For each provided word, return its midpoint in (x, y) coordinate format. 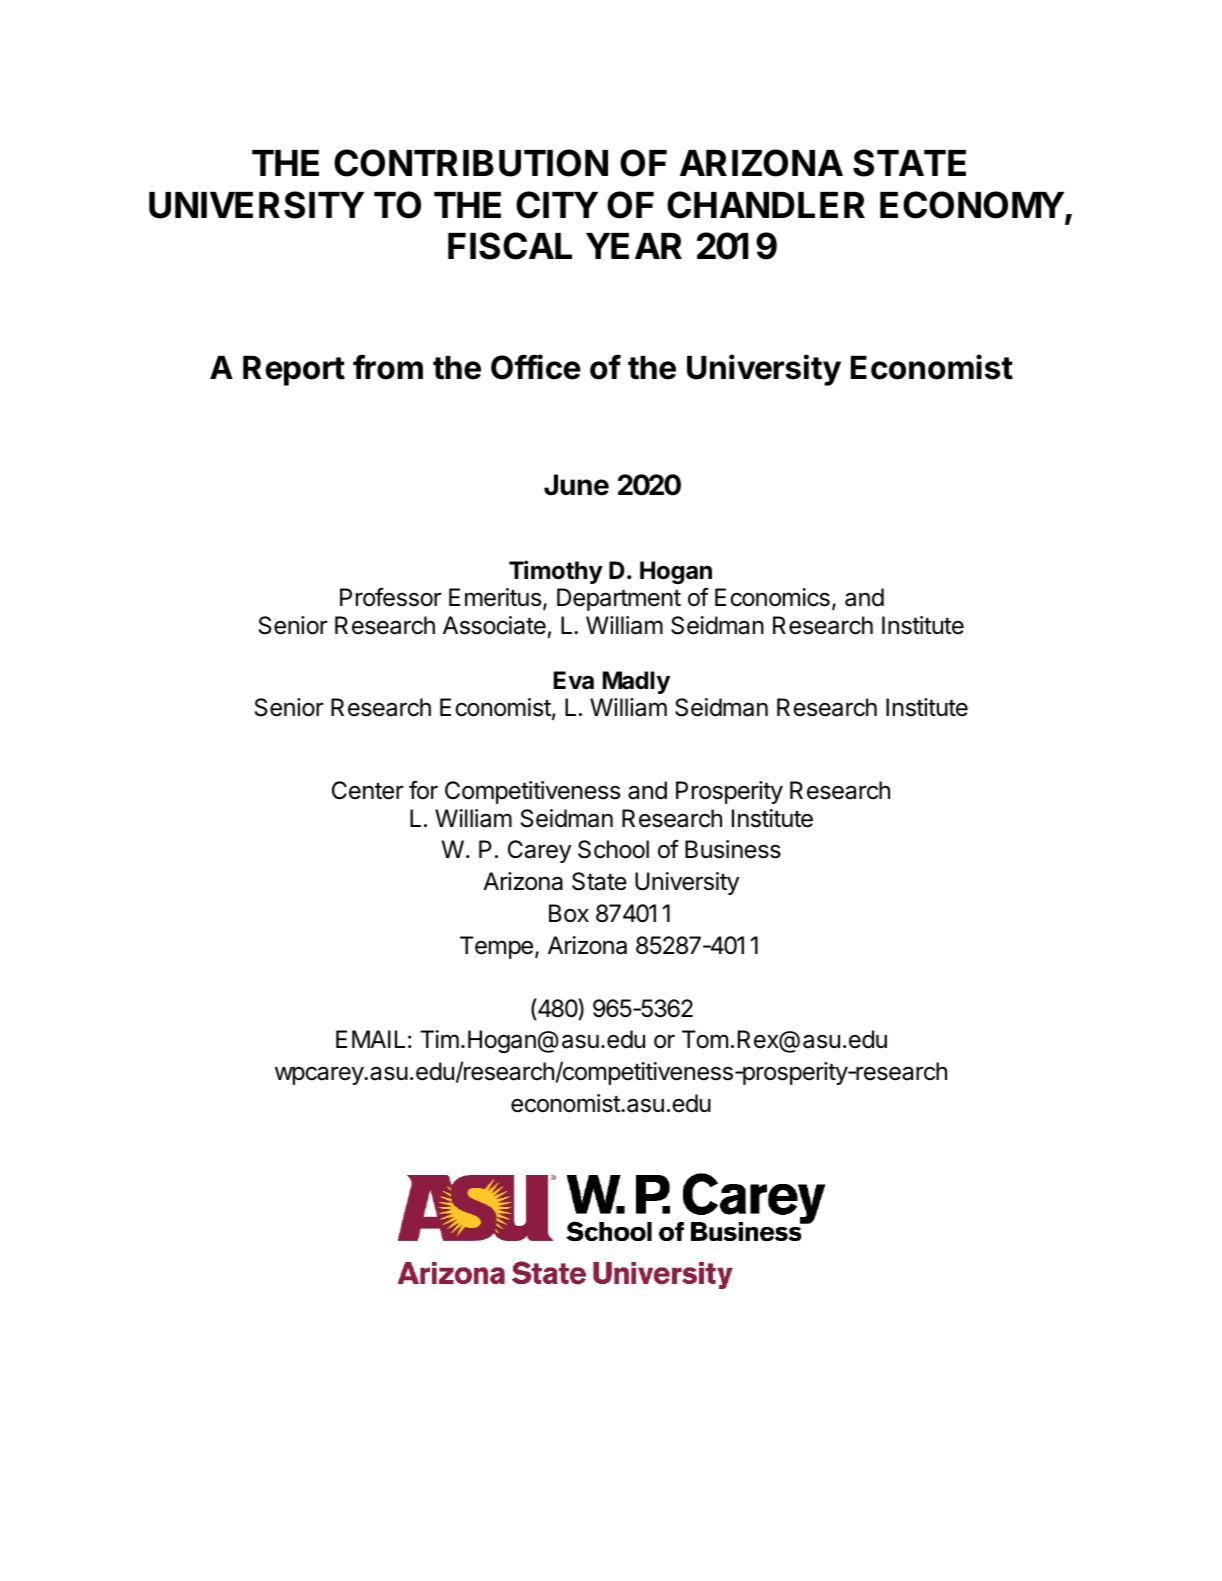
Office (536, 367)
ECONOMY (973, 206)
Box (569, 913)
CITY (557, 205)
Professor (391, 597)
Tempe (496, 947)
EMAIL (370, 1039)
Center (368, 790)
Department (619, 599)
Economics (772, 597)
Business (733, 849)
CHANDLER (766, 205)
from (388, 367)
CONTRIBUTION (471, 163)
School (613, 849)
